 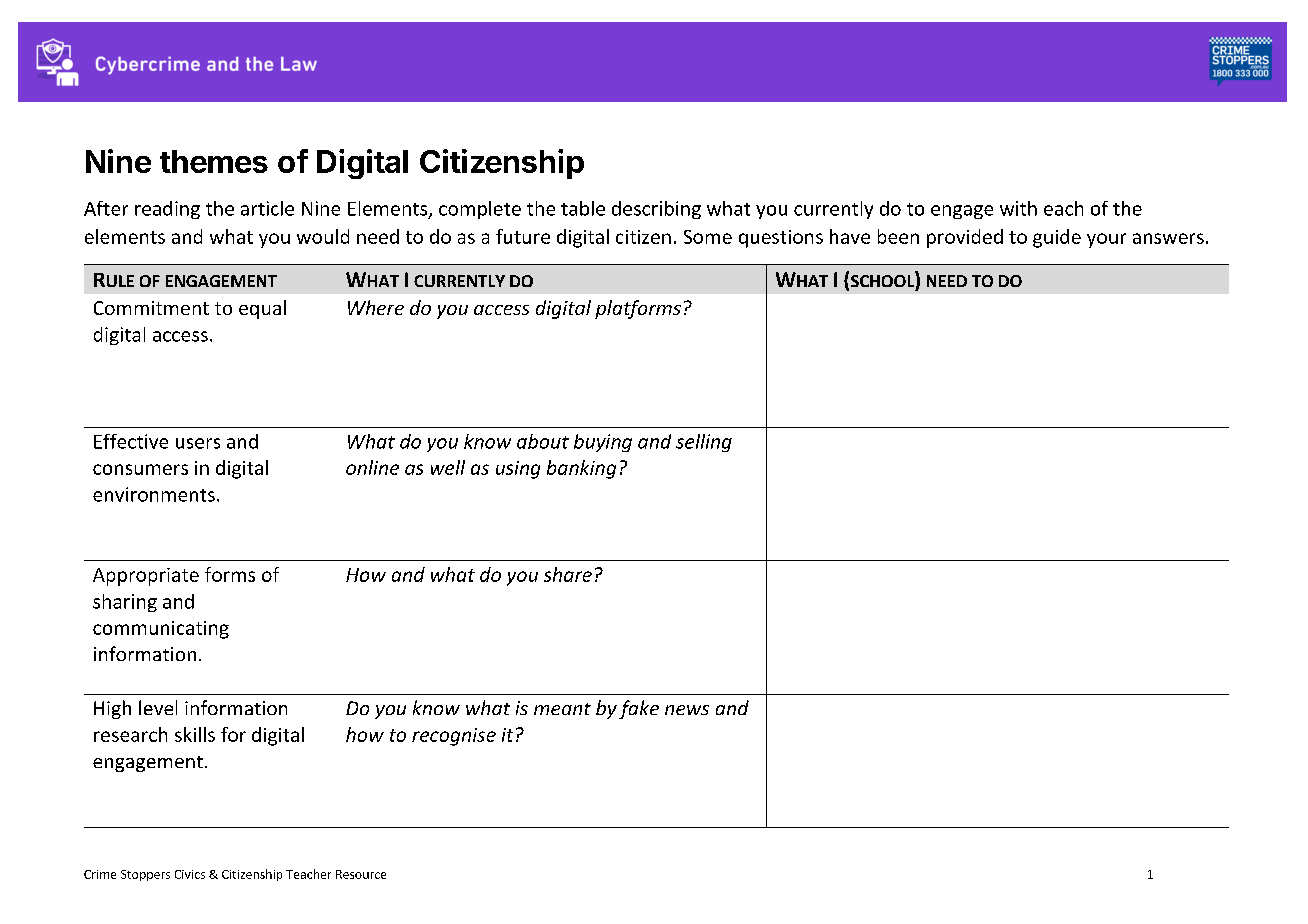 What do you see at coordinates (190, 874) in the screenshot?
I see `Civics` at bounding box center [190, 874].
